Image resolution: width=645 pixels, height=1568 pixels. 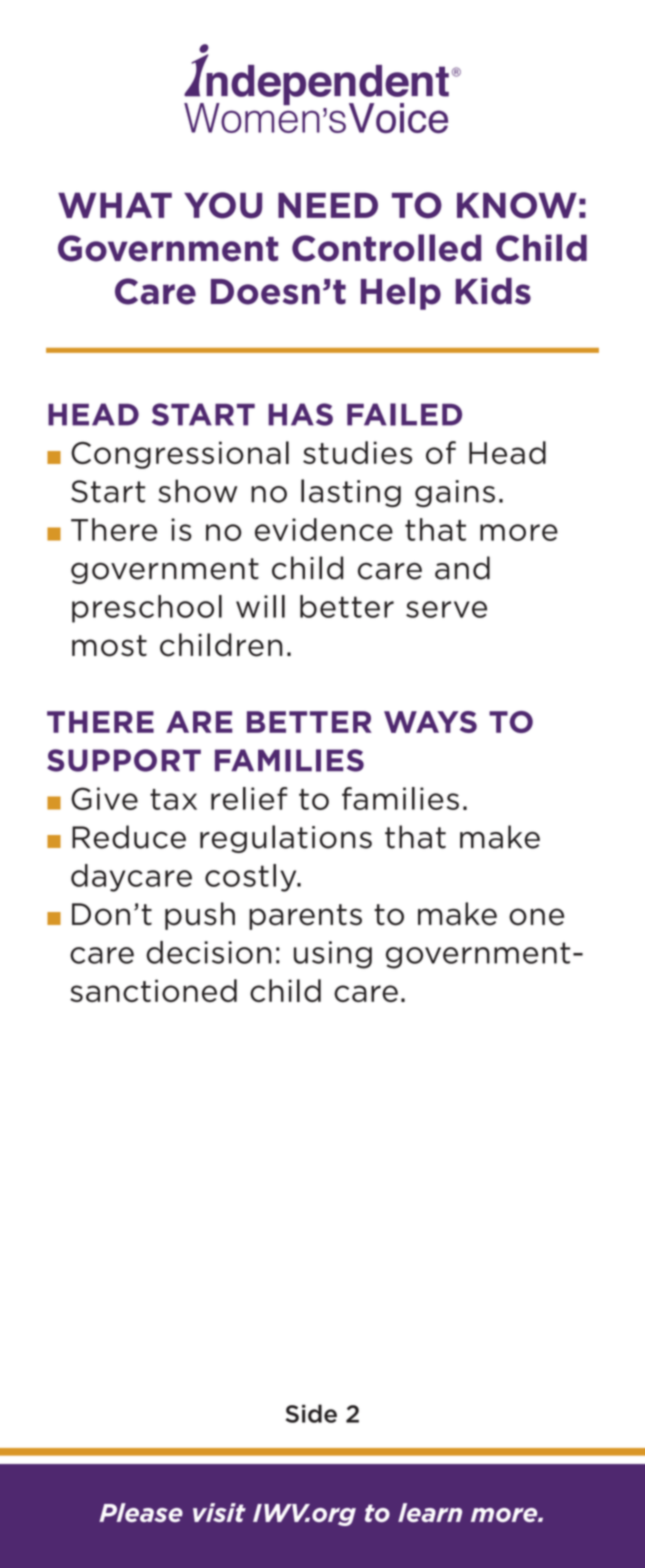 I want to click on evidence, so click(x=324, y=529).
